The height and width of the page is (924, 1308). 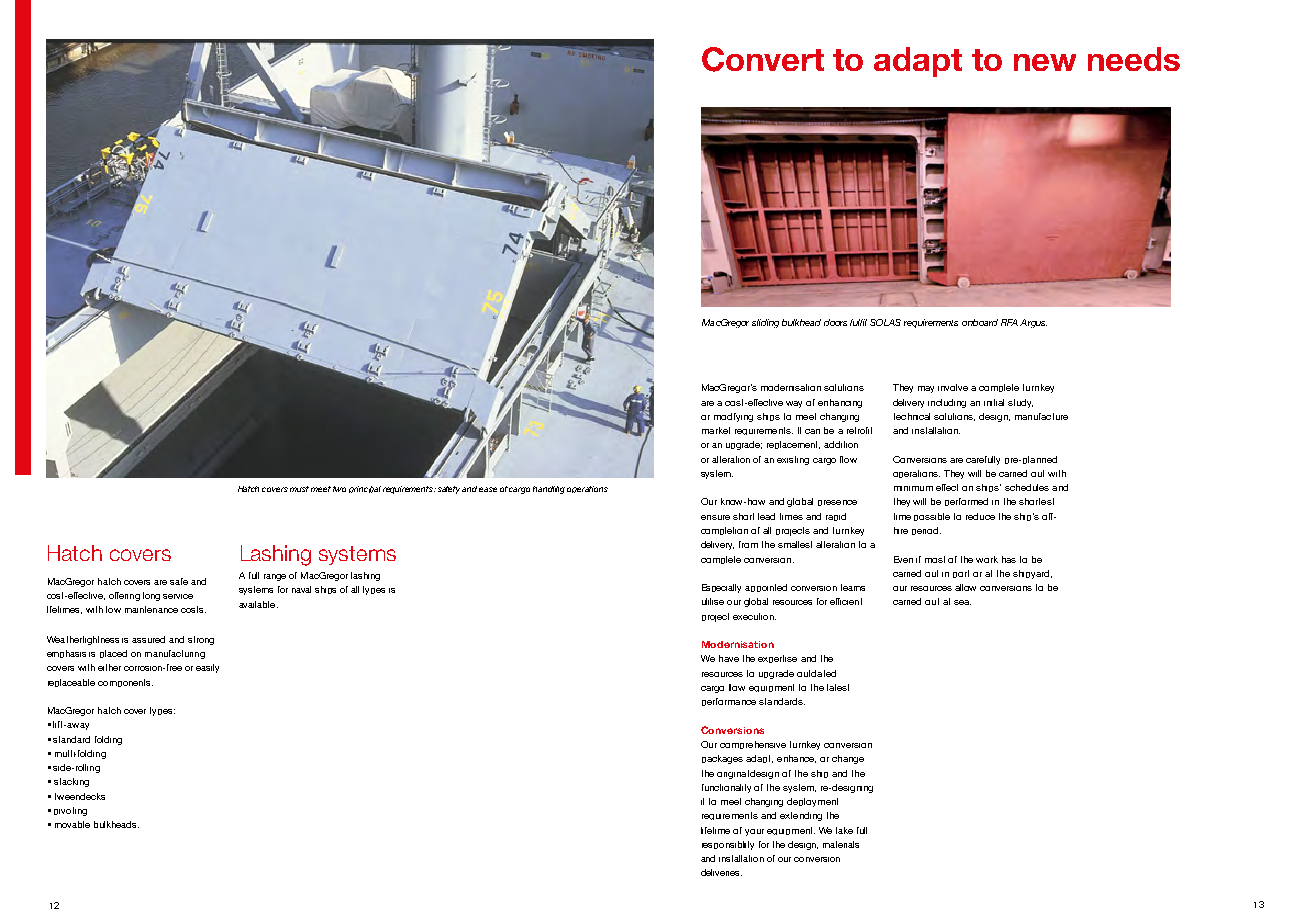 I want to click on Convert, so click(x=763, y=59).
